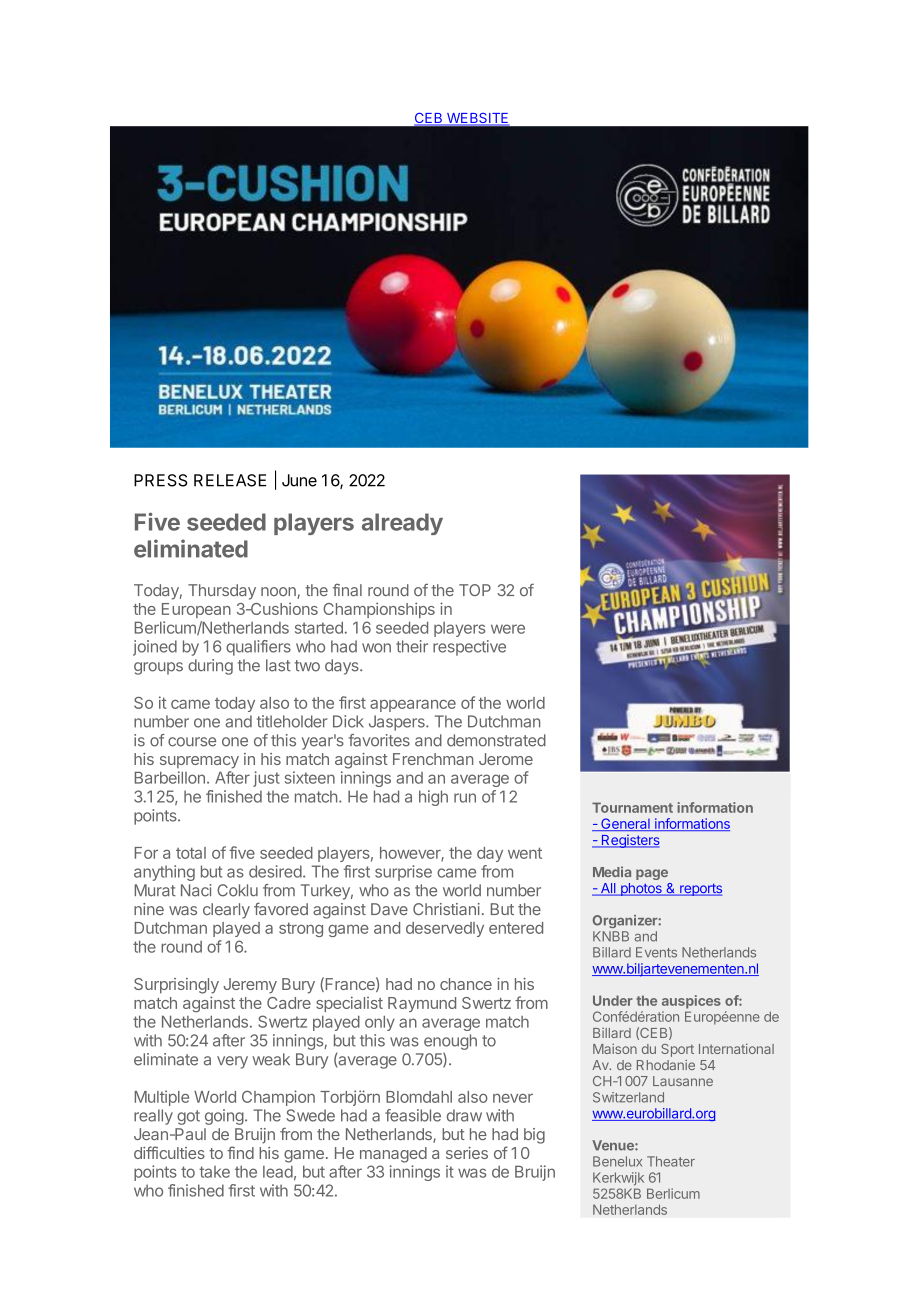 The height and width of the screenshot is (1308, 924). What do you see at coordinates (445, 929) in the screenshot?
I see `deservedly` at bounding box center [445, 929].
